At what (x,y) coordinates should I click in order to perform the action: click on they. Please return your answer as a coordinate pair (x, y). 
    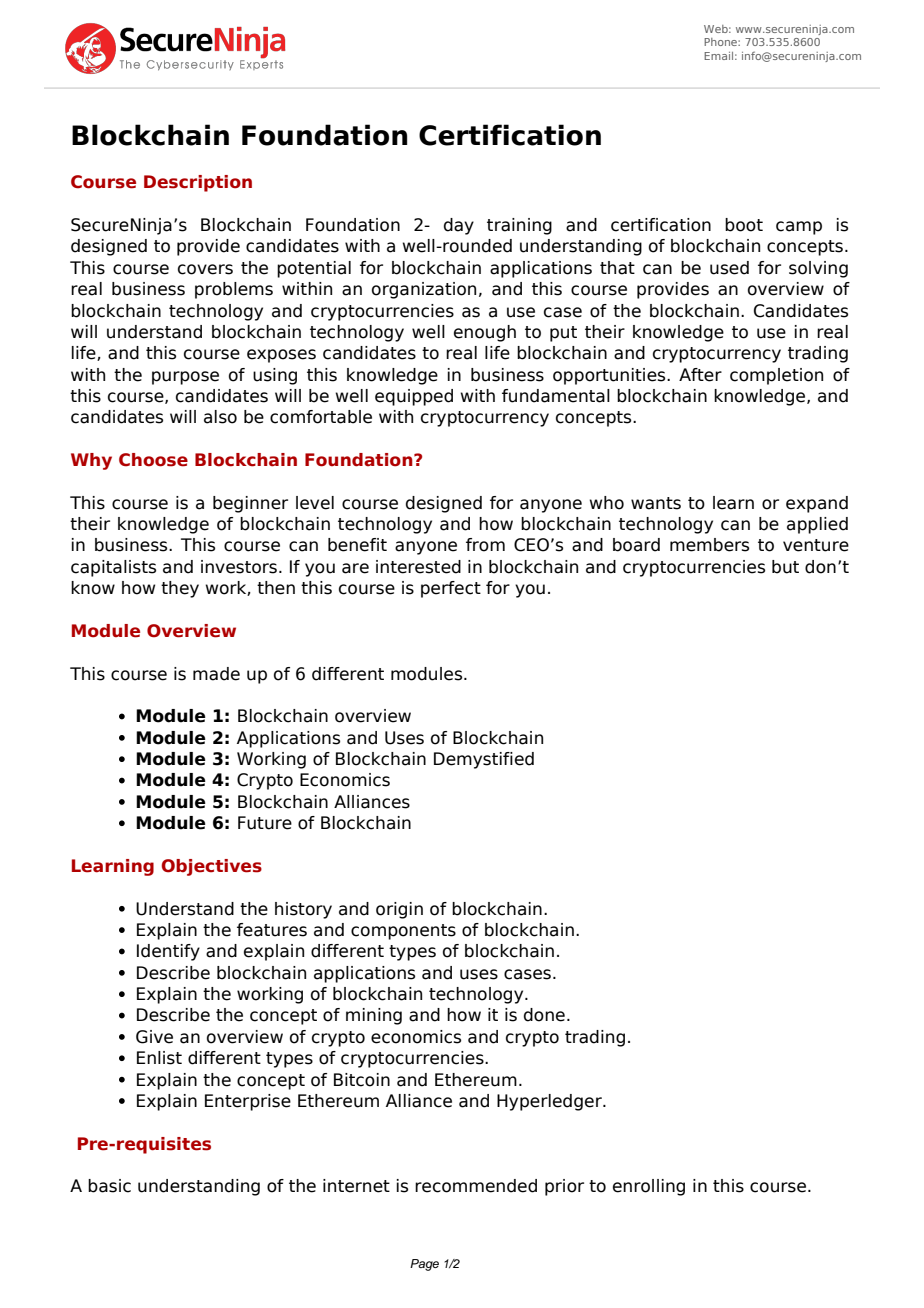
    Looking at the image, I should click on (180, 589).
